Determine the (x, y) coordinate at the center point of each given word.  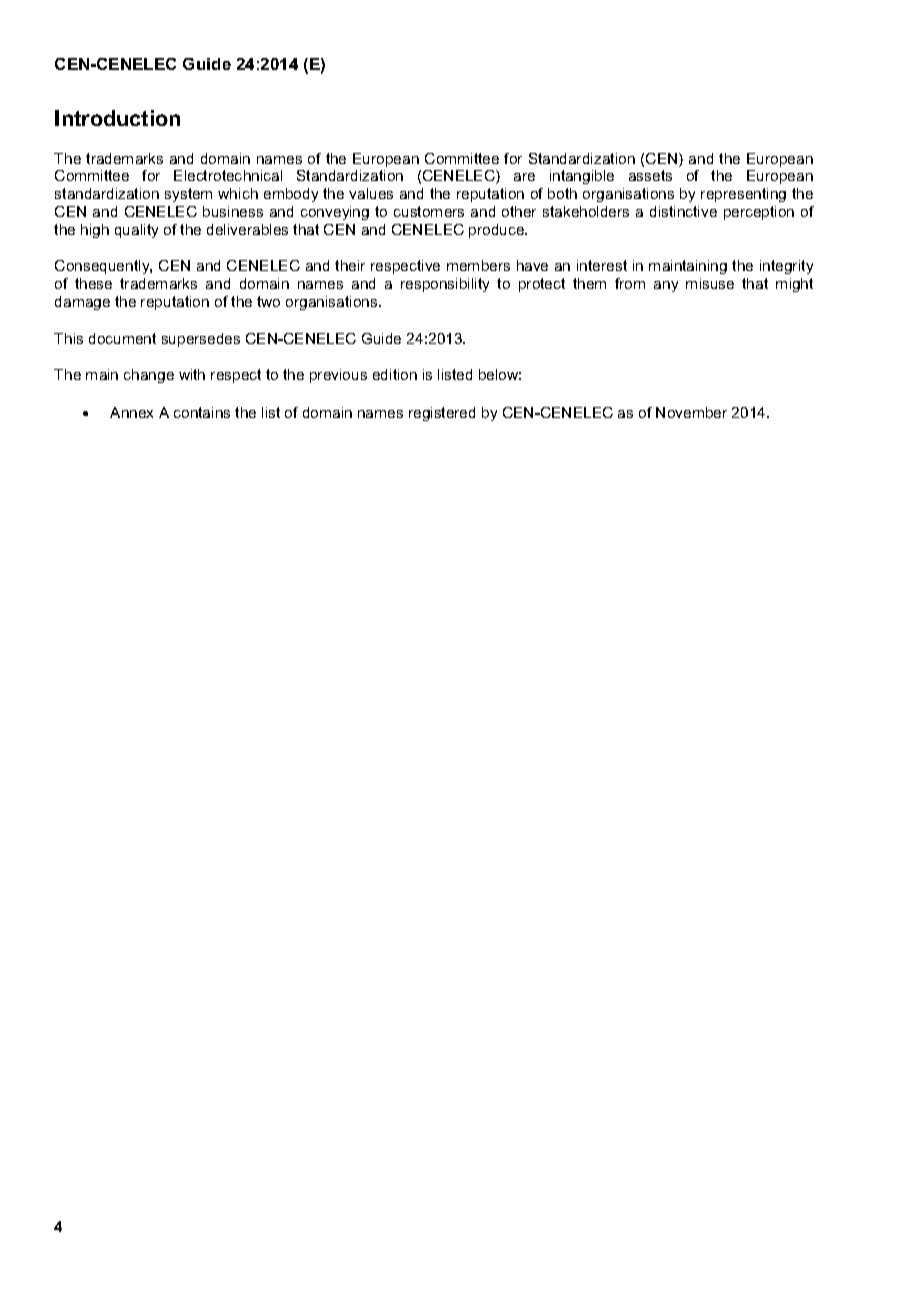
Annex (131, 412)
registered (442, 414)
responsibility (445, 285)
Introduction (117, 118)
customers (429, 211)
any (666, 286)
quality (136, 231)
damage (82, 303)
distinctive (683, 211)
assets (650, 175)
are (524, 177)
